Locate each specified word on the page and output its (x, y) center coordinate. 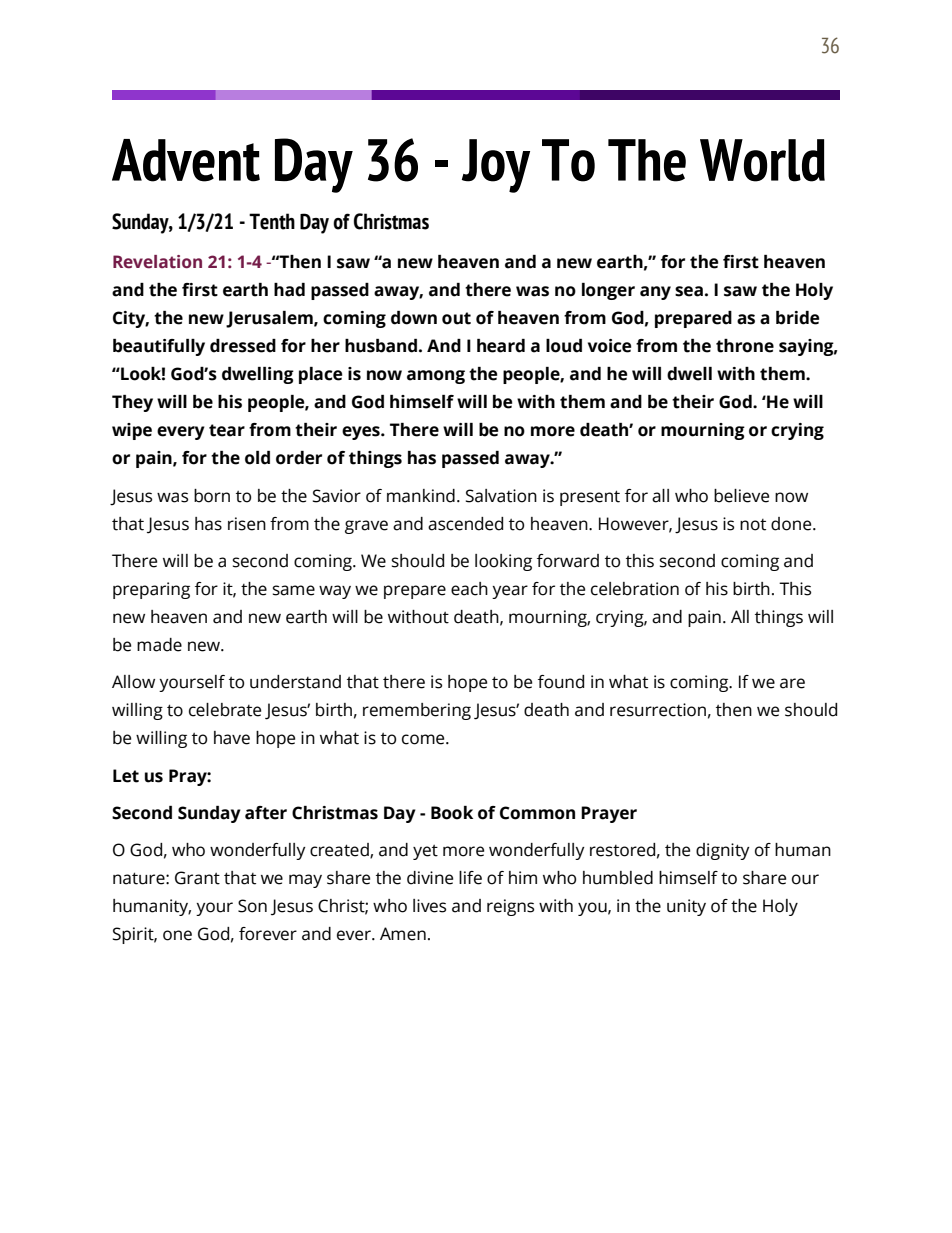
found (561, 682)
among (436, 377)
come (424, 739)
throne (745, 346)
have (232, 738)
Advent (186, 160)
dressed (243, 346)
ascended (465, 524)
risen (247, 524)
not (753, 525)
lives (429, 906)
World (762, 160)
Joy (496, 166)
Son (252, 906)
